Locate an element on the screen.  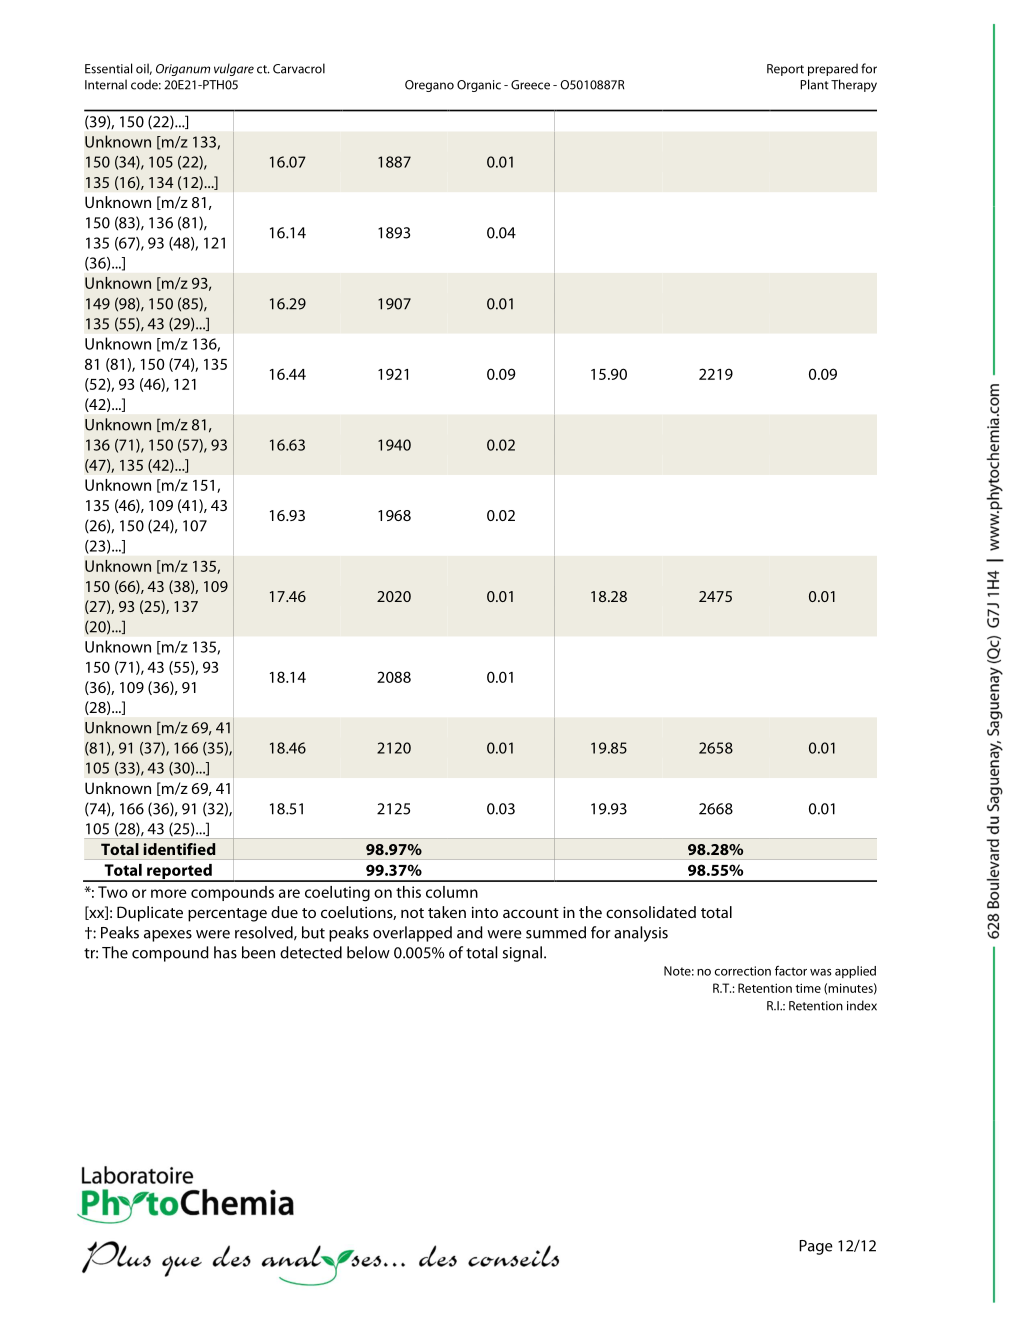
column is located at coordinates (452, 892).
